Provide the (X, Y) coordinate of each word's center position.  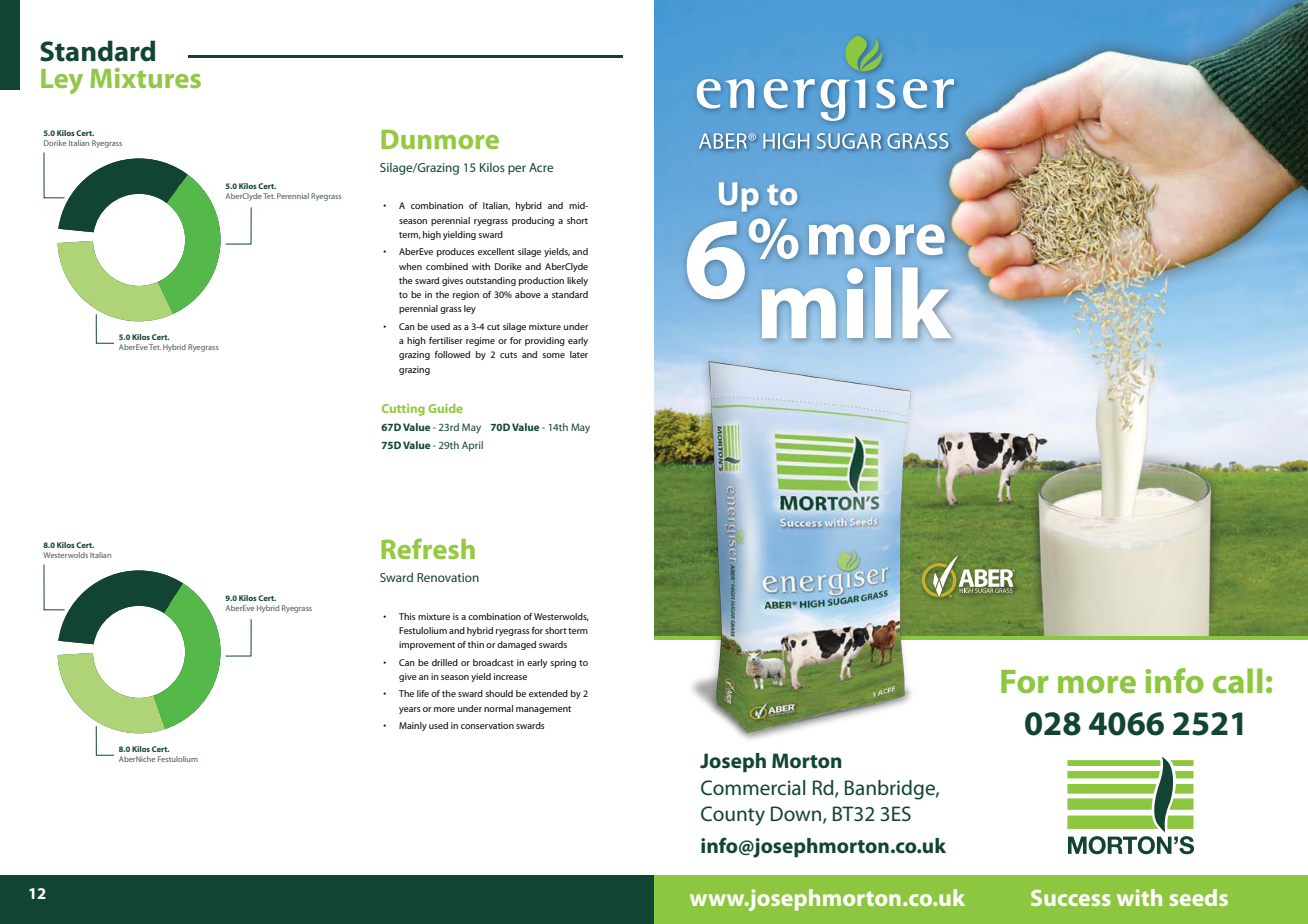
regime (480, 341)
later (579, 354)
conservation (487, 725)
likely (577, 281)
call (1237, 680)
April (472, 446)
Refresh (428, 548)
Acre (541, 167)
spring (563, 663)
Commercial (753, 788)
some (553, 355)
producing (533, 221)
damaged (516, 645)
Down (797, 815)
